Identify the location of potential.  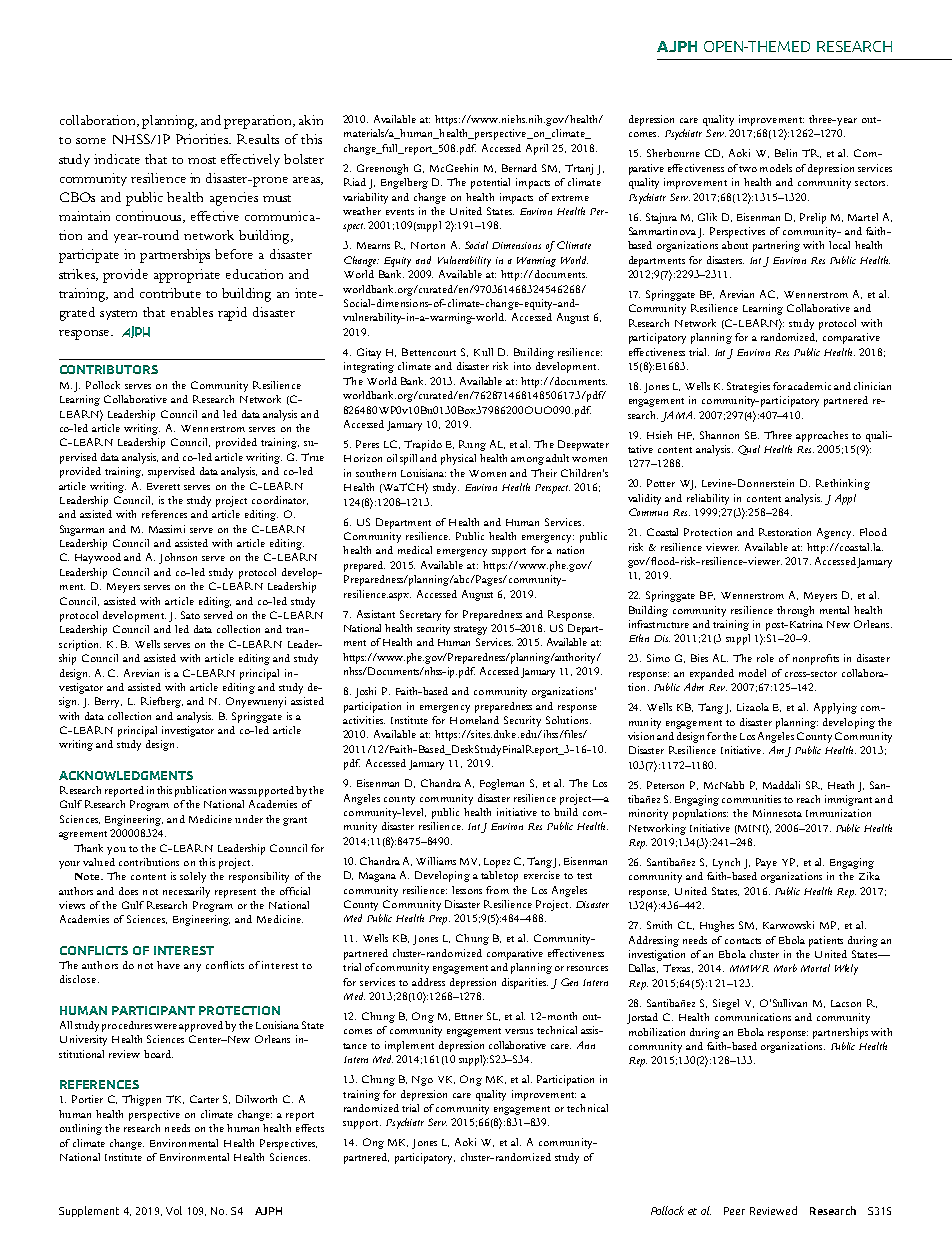
(490, 183).
